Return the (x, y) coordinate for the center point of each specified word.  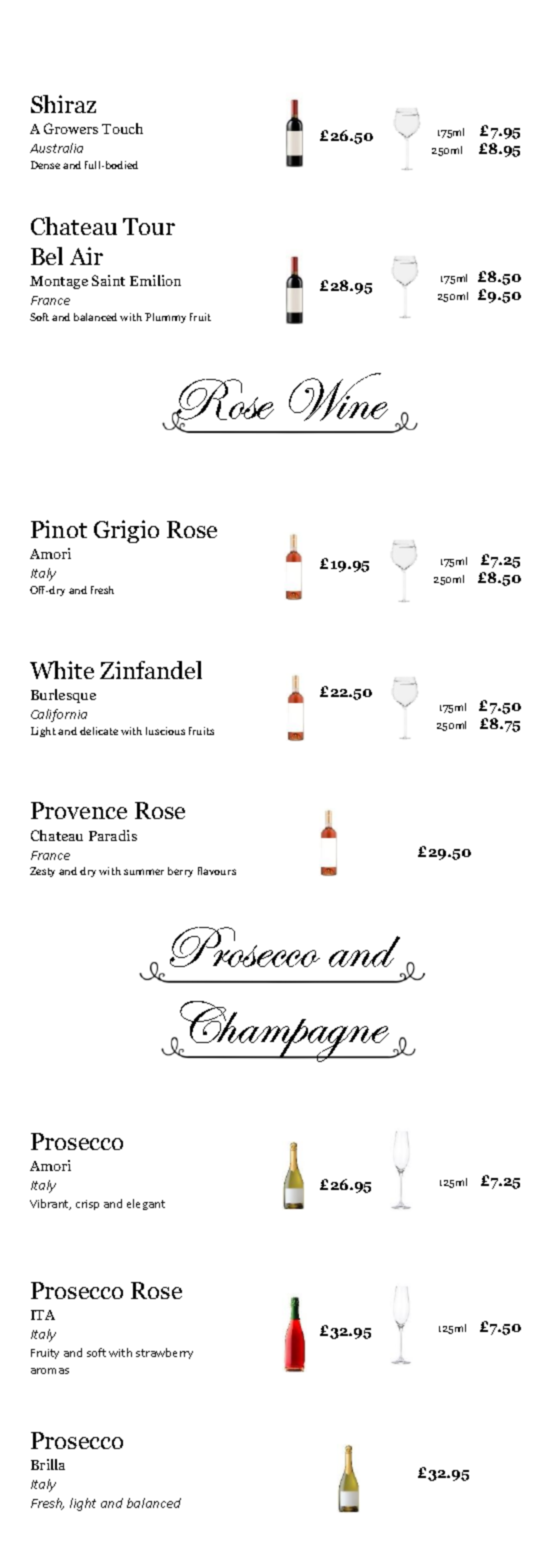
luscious (165, 731)
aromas (50, 1371)
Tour (149, 226)
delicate (99, 731)
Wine (338, 397)
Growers (71, 128)
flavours (217, 871)
